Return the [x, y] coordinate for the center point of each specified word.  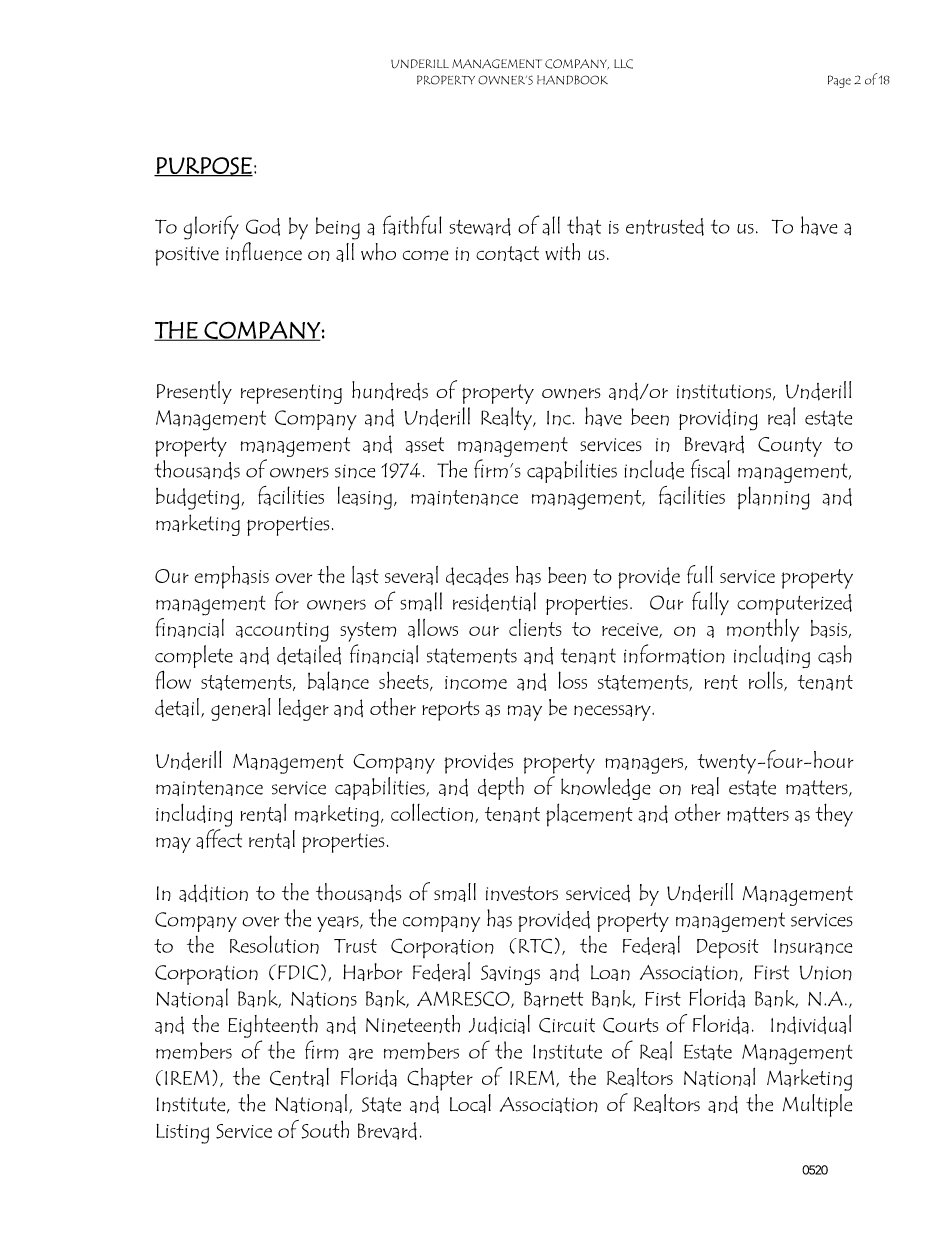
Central [299, 1077]
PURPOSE [203, 167]
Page [839, 81]
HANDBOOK [572, 80]
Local [470, 1103]
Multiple [817, 1105]
